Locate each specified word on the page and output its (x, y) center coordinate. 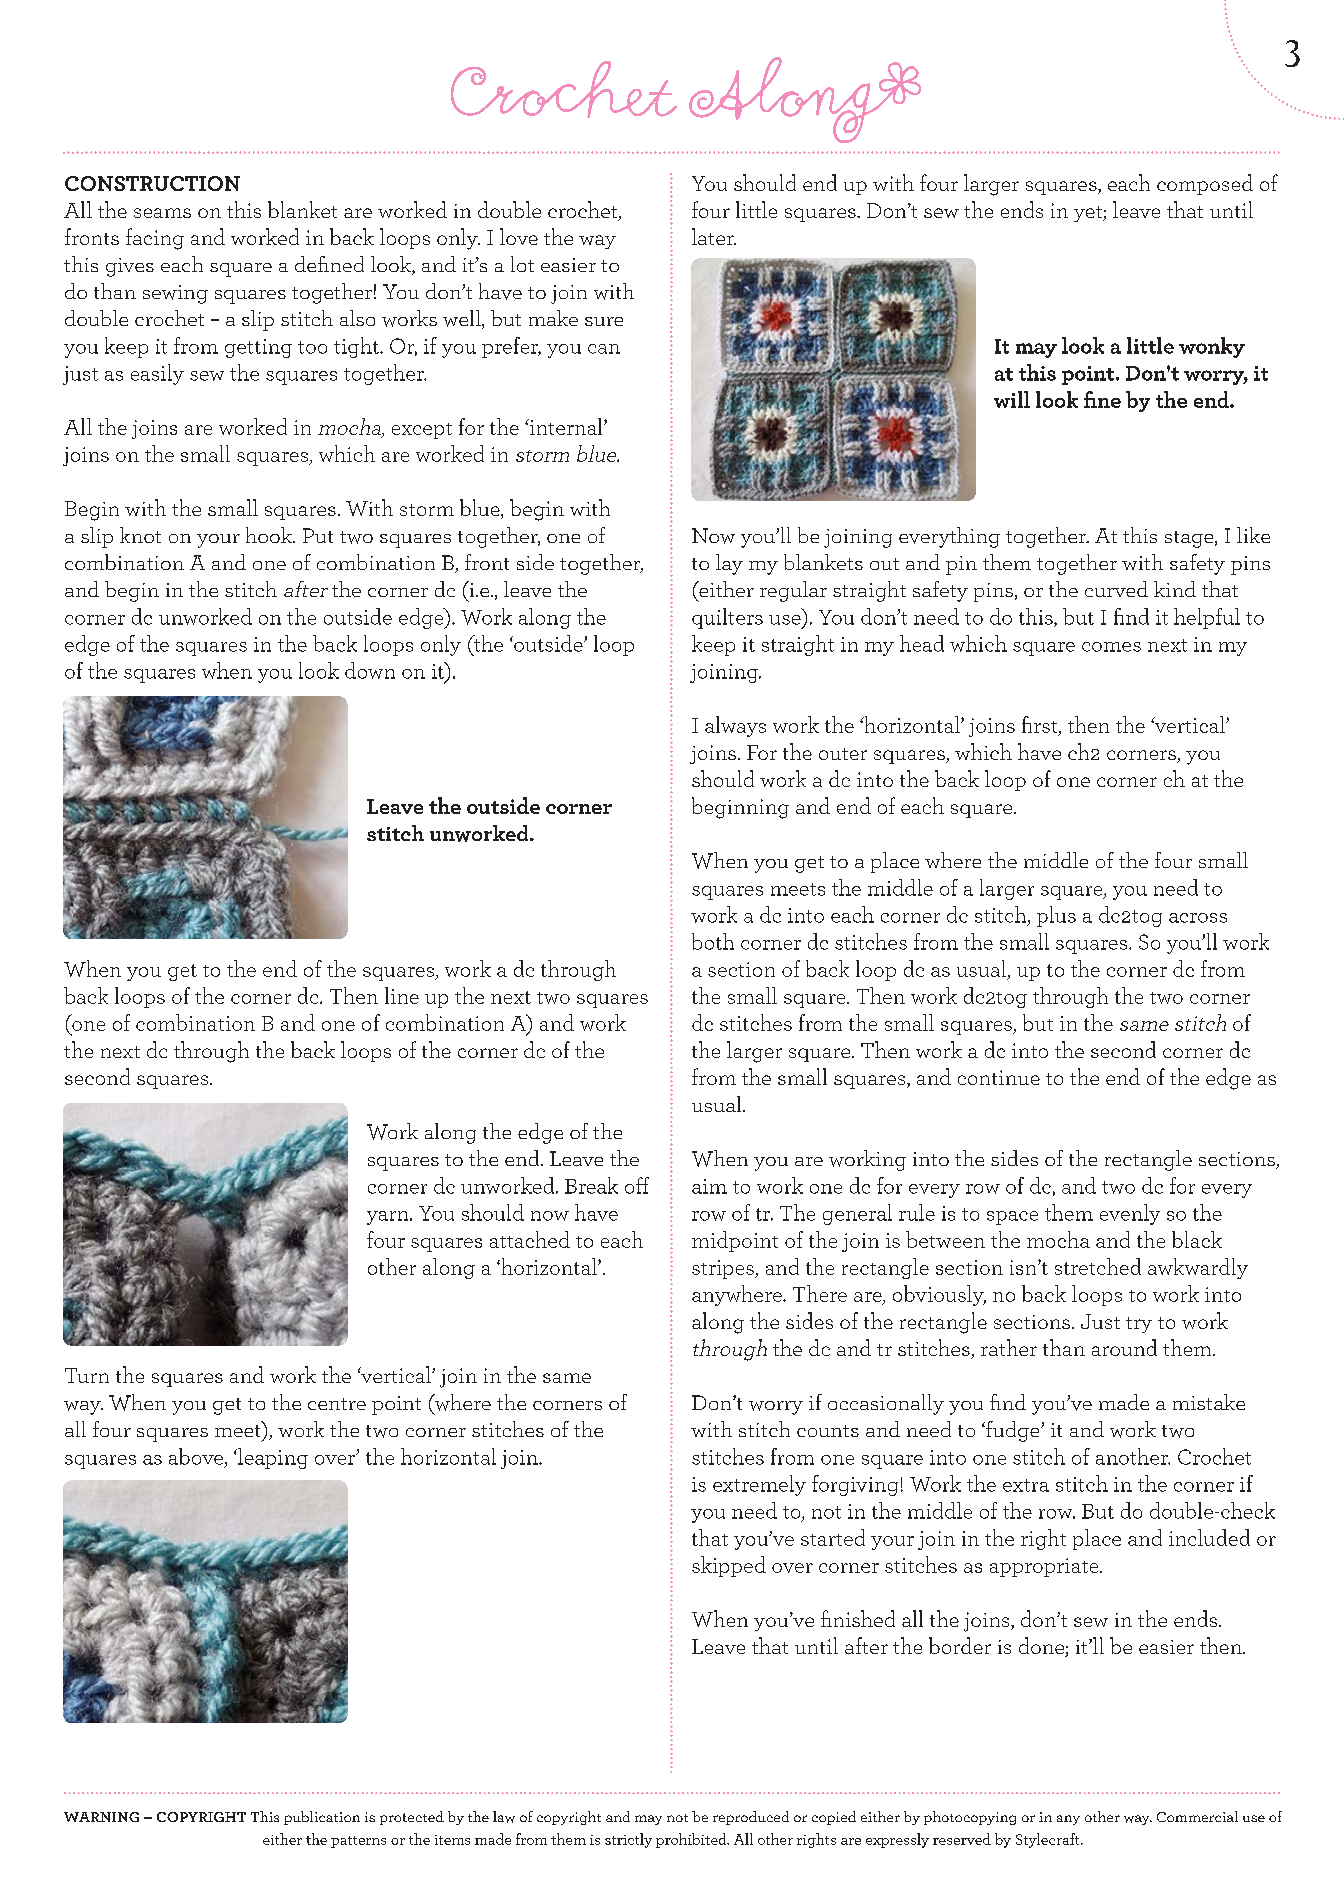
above (197, 1457)
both (713, 941)
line (402, 995)
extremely (759, 1485)
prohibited (692, 1840)
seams (162, 213)
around (1124, 1347)
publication (322, 1818)
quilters (727, 618)
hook (270, 535)
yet (1089, 214)
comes (1111, 647)
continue (999, 1077)
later (714, 236)
